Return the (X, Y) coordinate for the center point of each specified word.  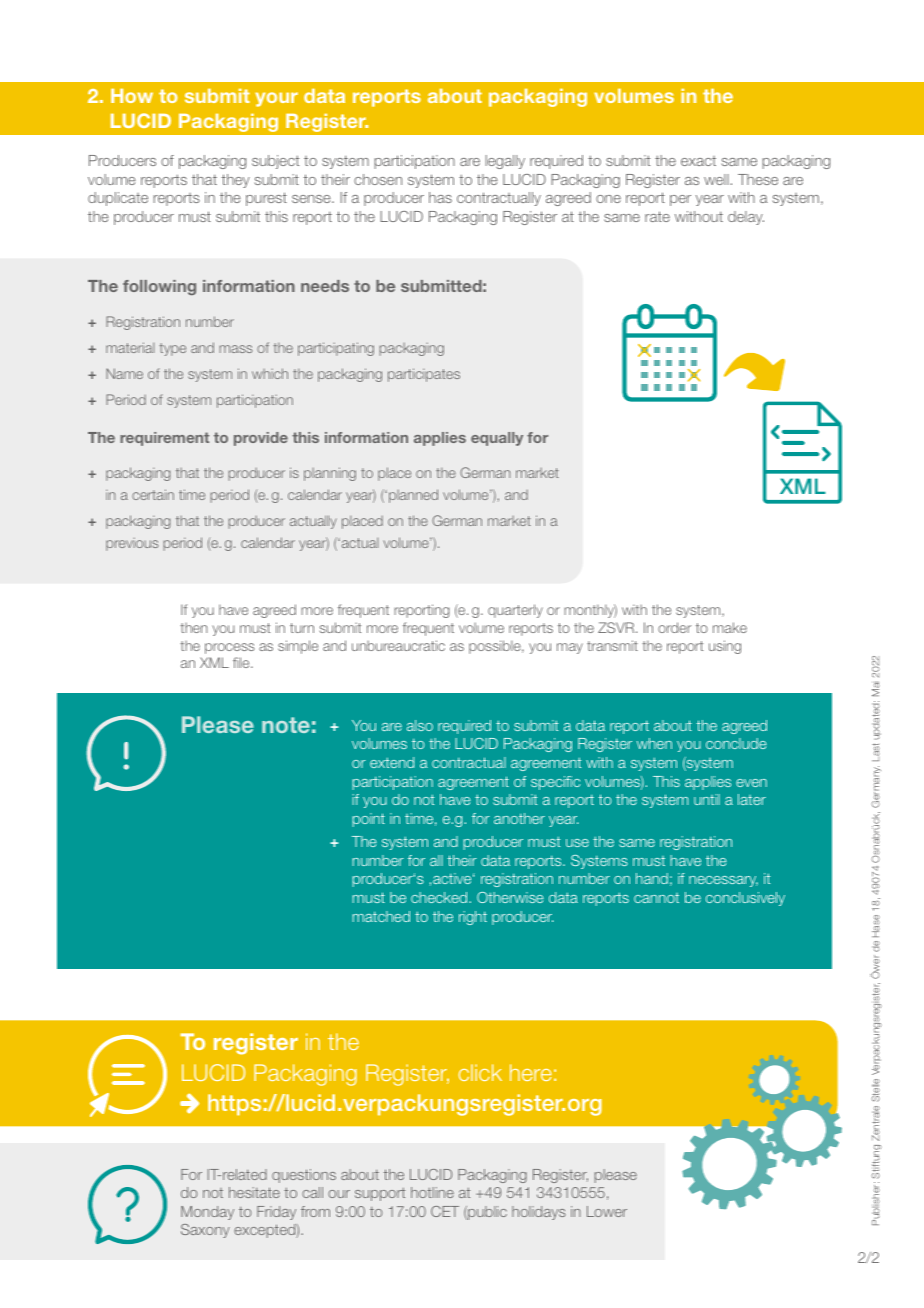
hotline (432, 1192)
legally (505, 162)
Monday (207, 1213)
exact (698, 161)
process (229, 648)
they (235, 181)
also (420, 725)
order (674, 627)
